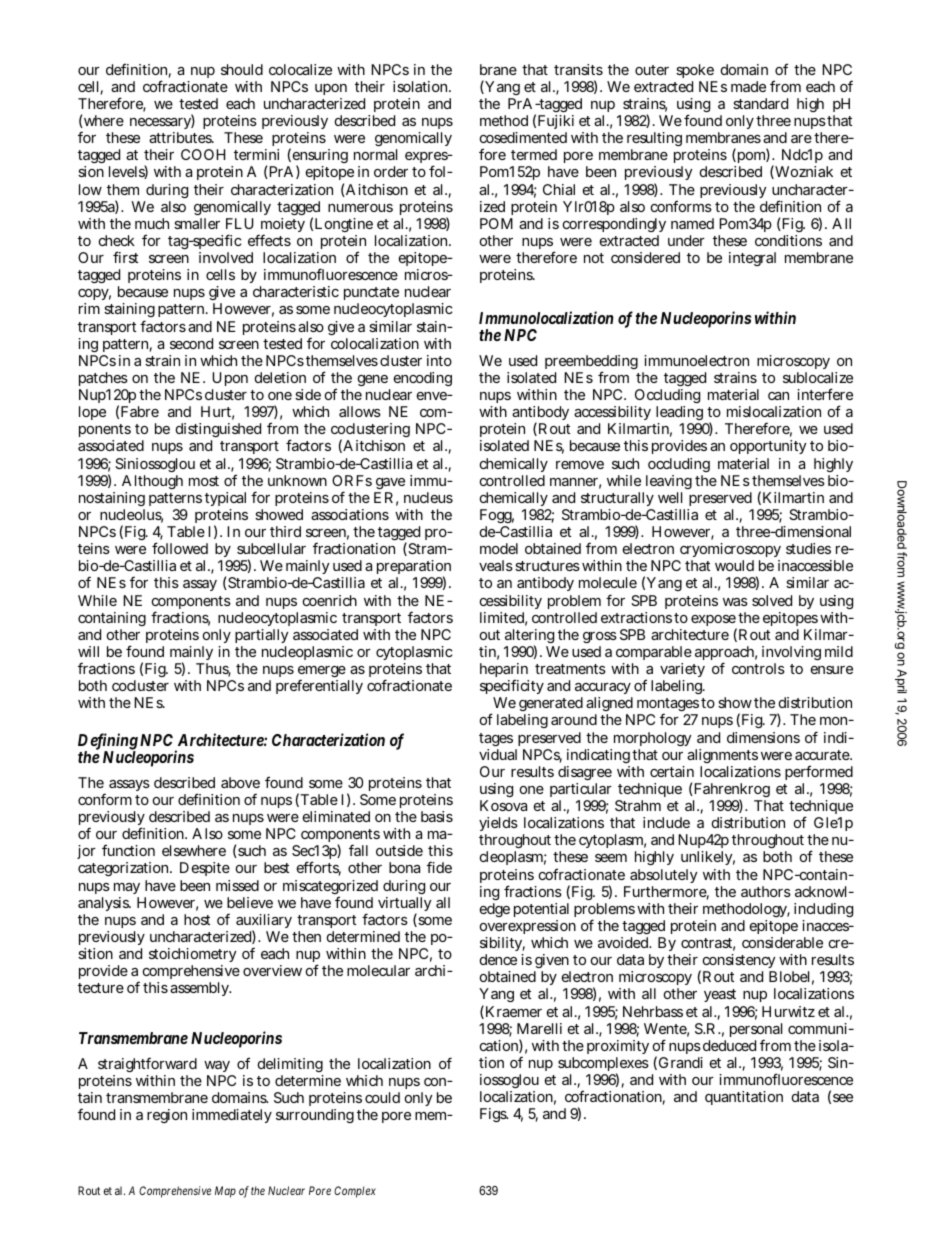 The width and height of the screenshot is (952, 1233). Describe the element at coordinates (181, 137) in the screenshot. I see `attributes` at that location.
